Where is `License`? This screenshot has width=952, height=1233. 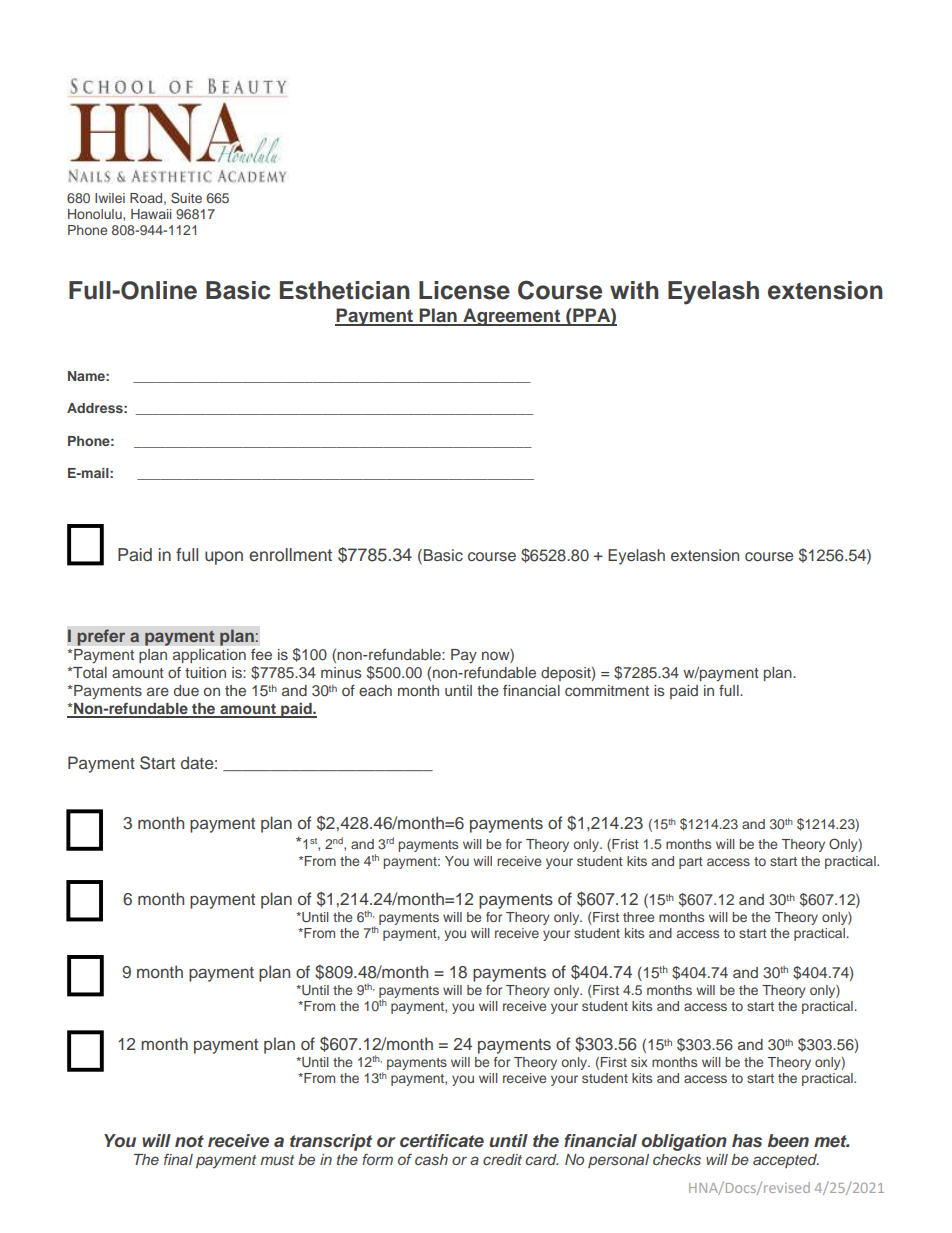
License is located at coordinates (464, 290).
